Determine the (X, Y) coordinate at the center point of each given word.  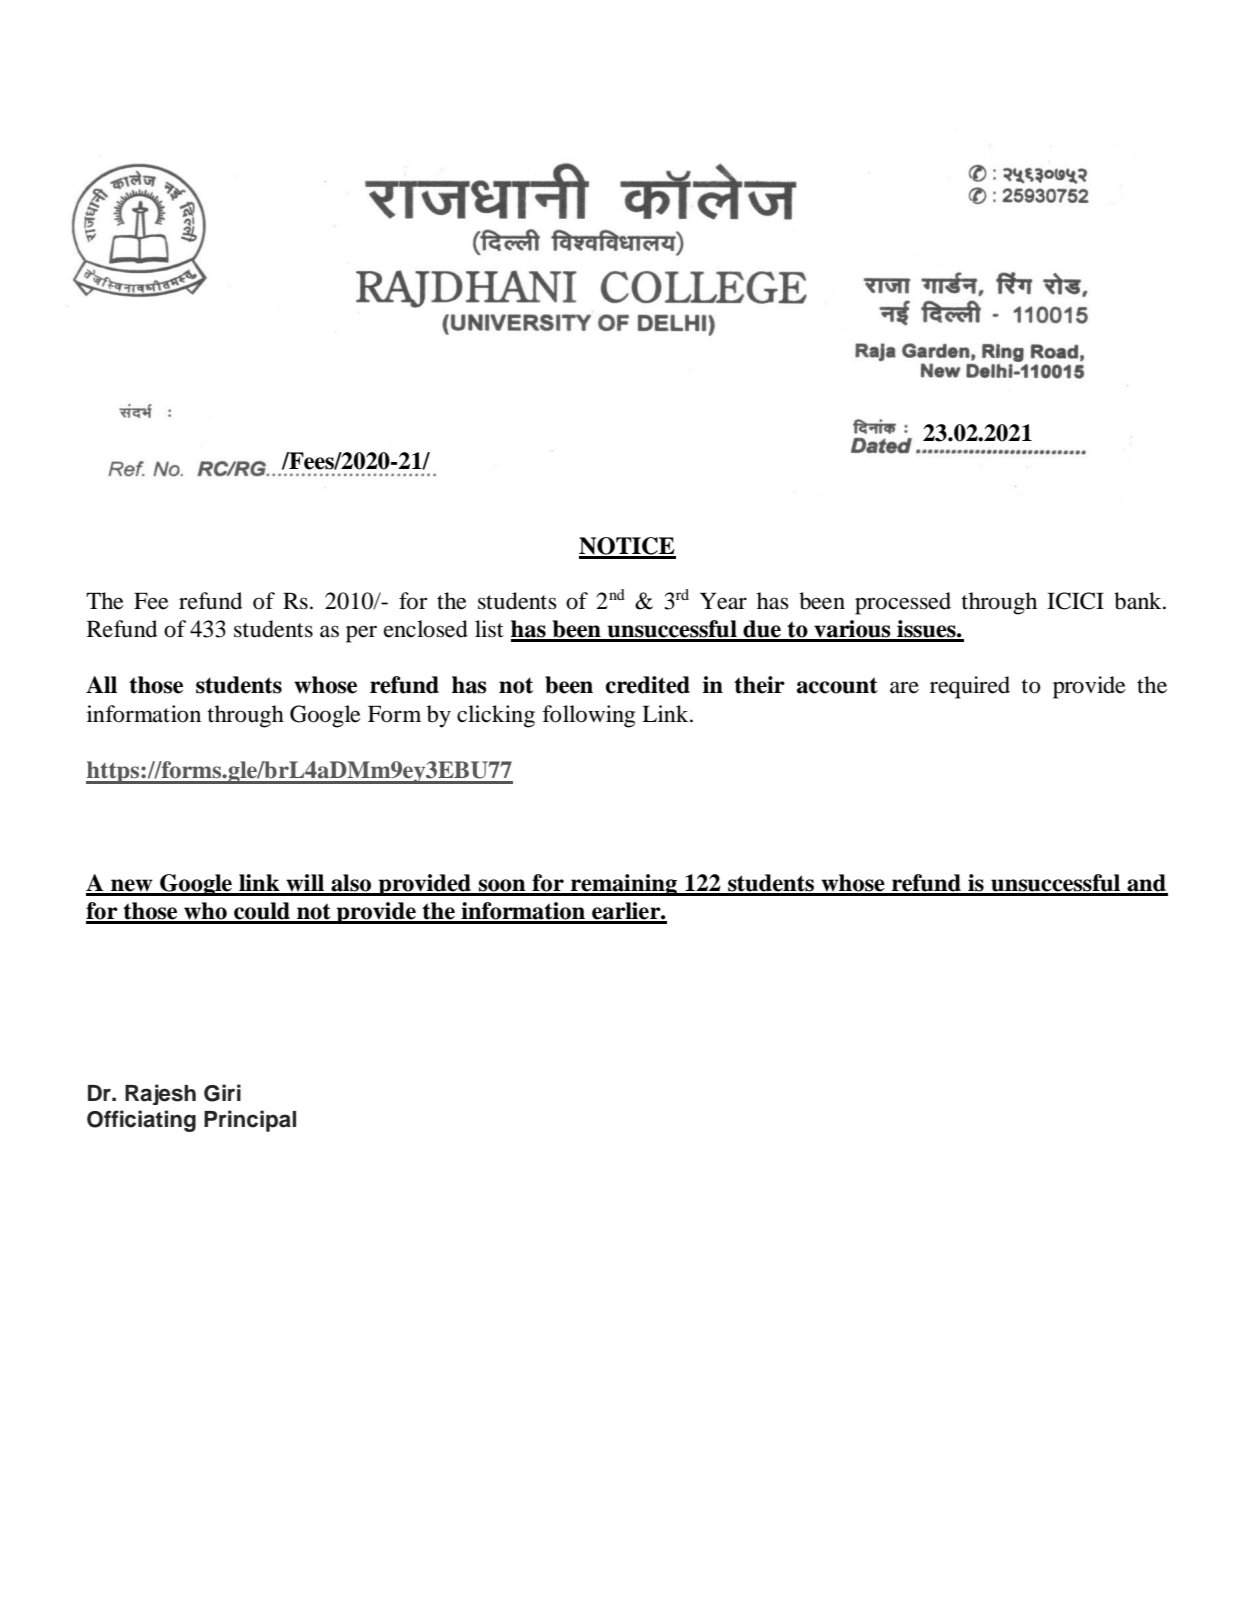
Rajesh (160, 1094)
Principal (250, 1121)
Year (723, 601)
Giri (222, 1093)
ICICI (1075, 601)
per (361, 634)
